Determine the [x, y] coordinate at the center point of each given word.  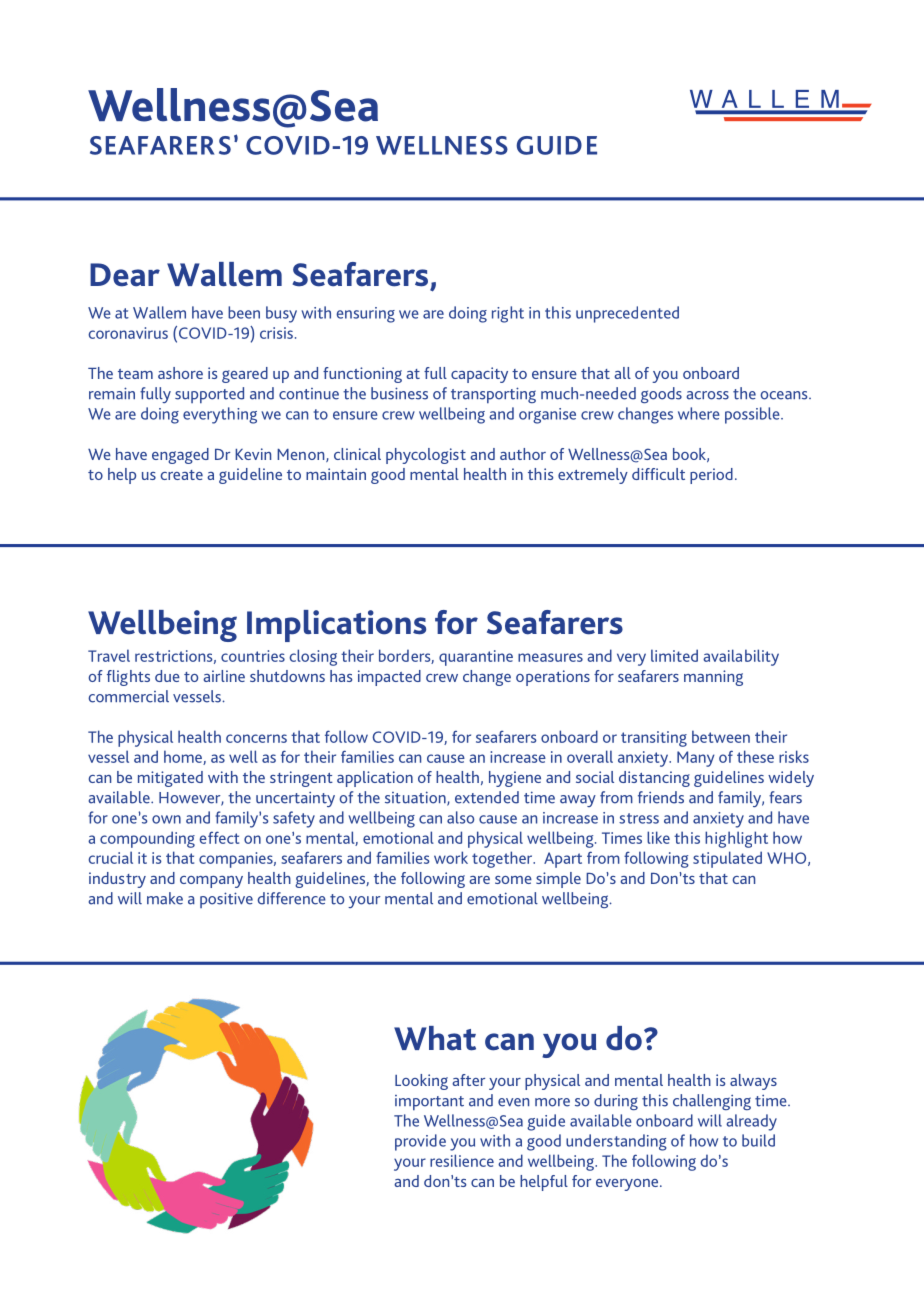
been [244, 312]
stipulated [727, 859]
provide [420, 1142]
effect [219, 837]
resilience [462, 1160]
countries [253, 656]
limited [674, 655]
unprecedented [627, 314]
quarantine [476, 658]
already [751, 1122]
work [451, 857]
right [508, 314]
